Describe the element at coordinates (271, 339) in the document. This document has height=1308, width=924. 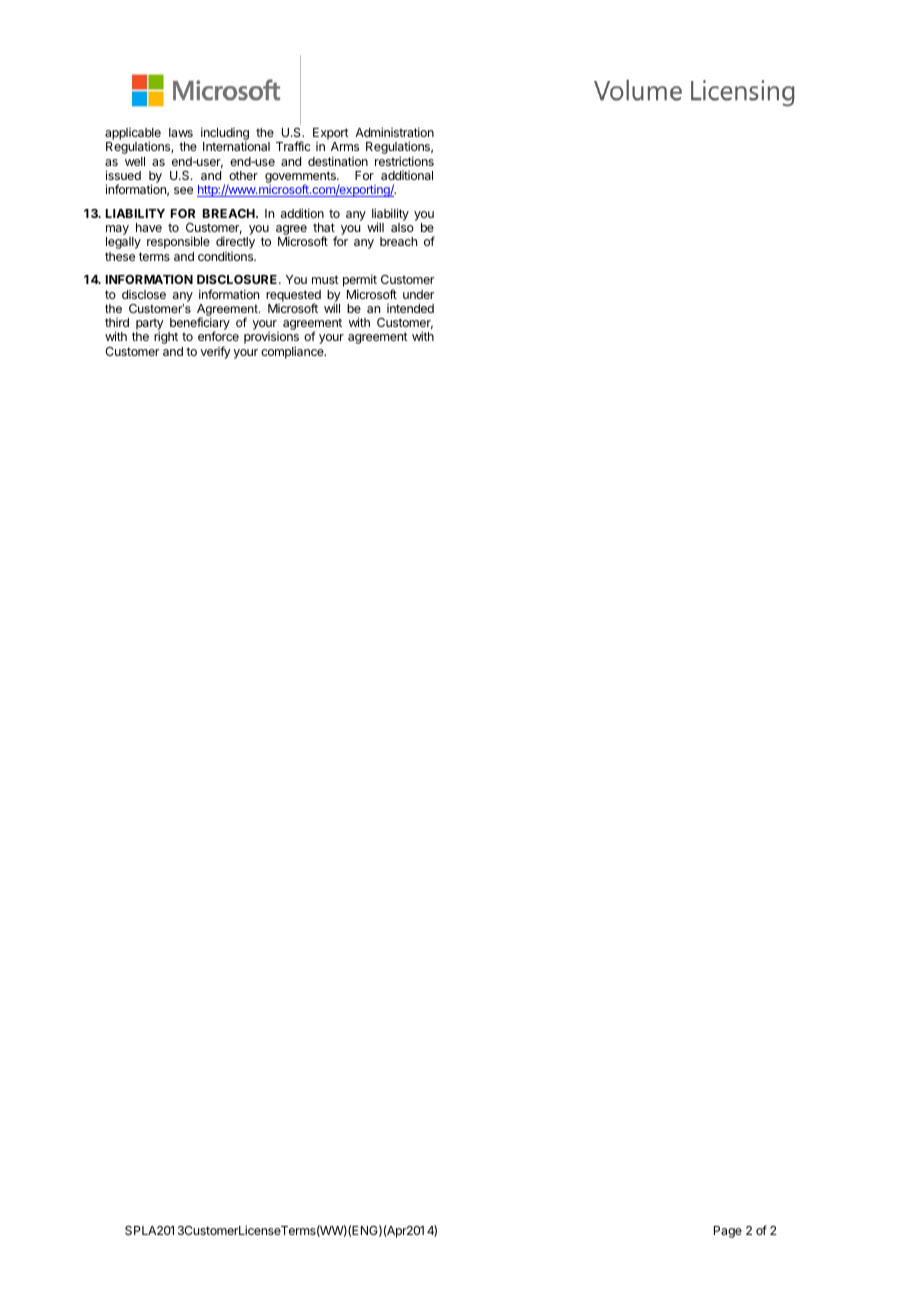
I see `provisions` at that location.
